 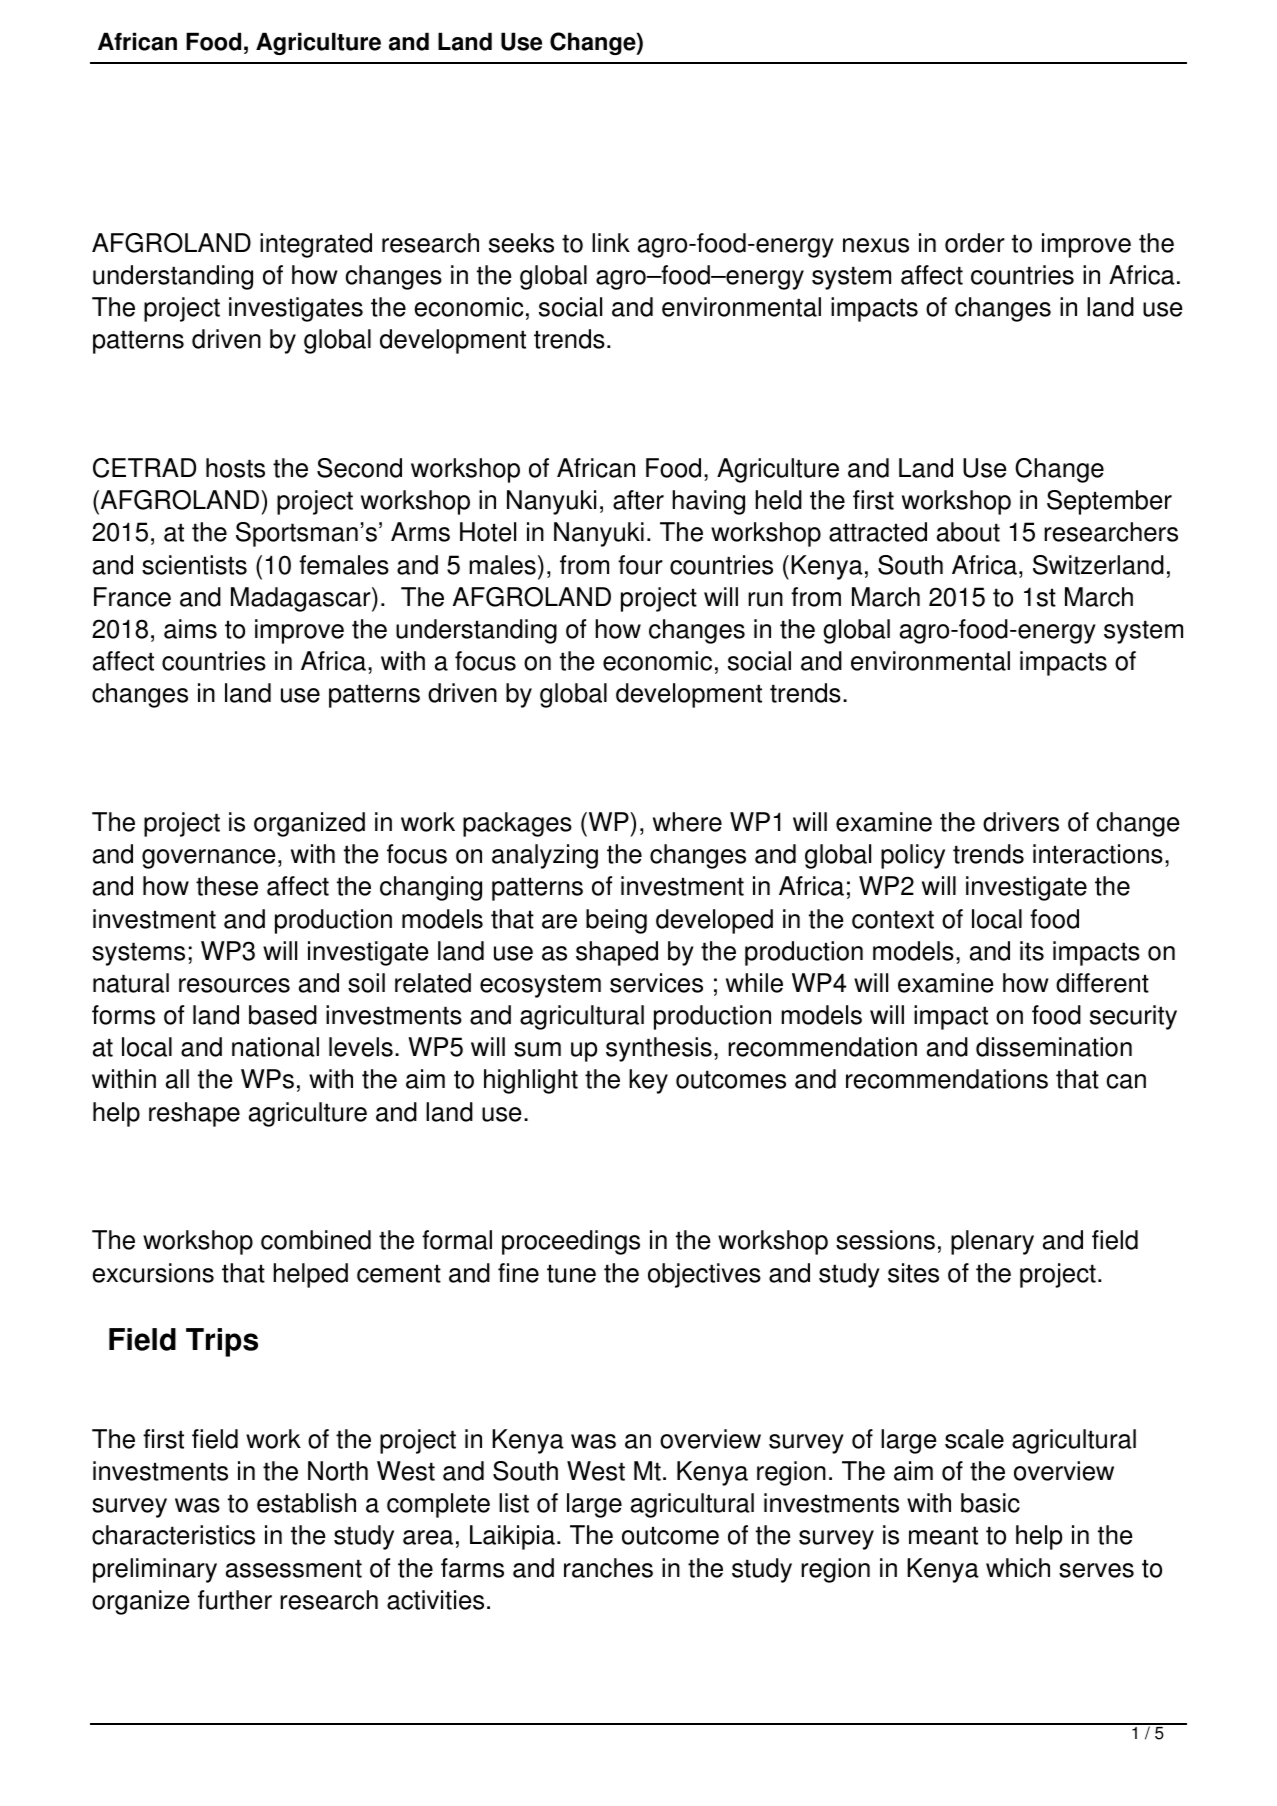 What do you see at coordinates (1054, 1047) in the document?
I see `dissemination` at bounding box center [1054, 1047].
